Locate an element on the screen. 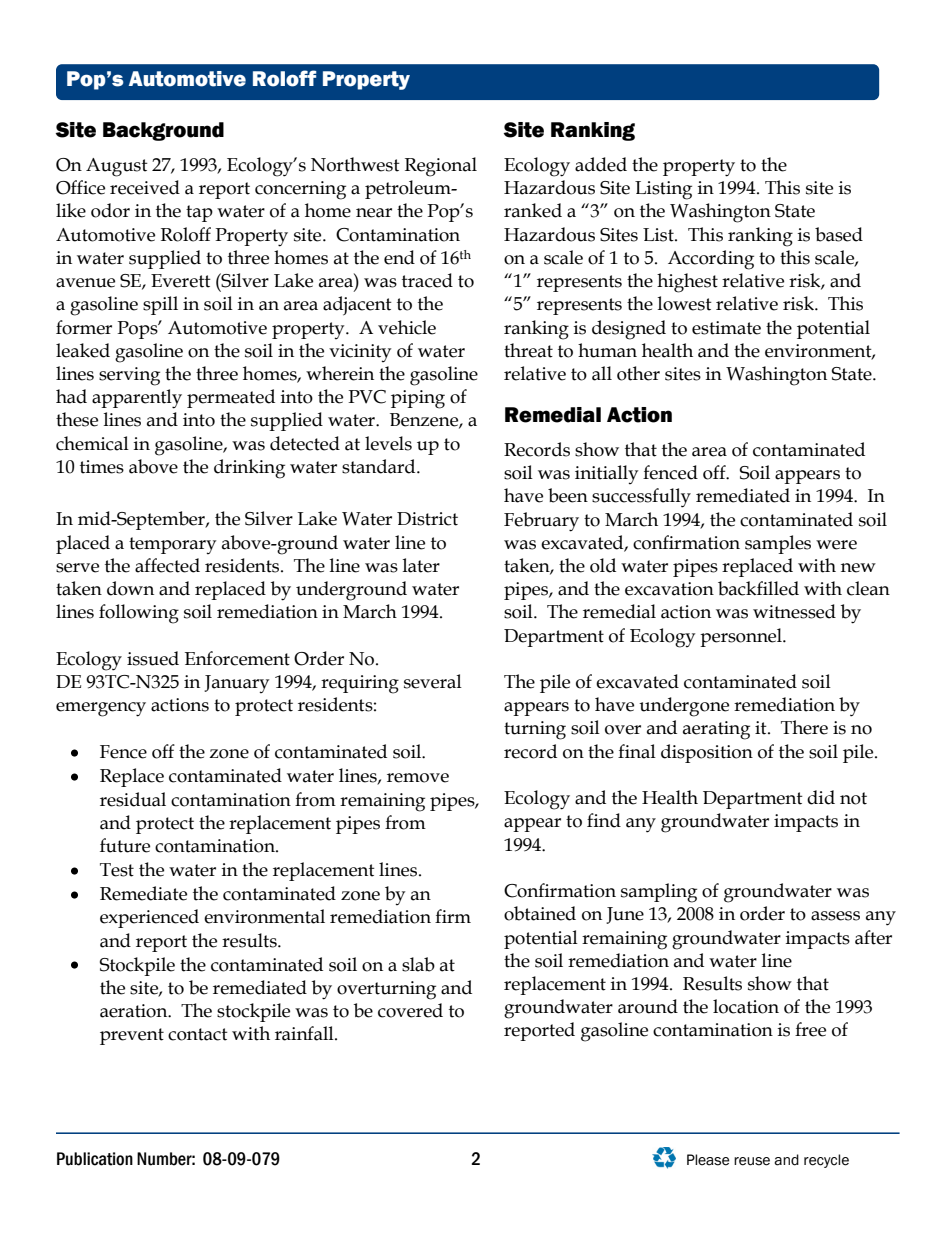  serving is located at coordinates (129, 376).
